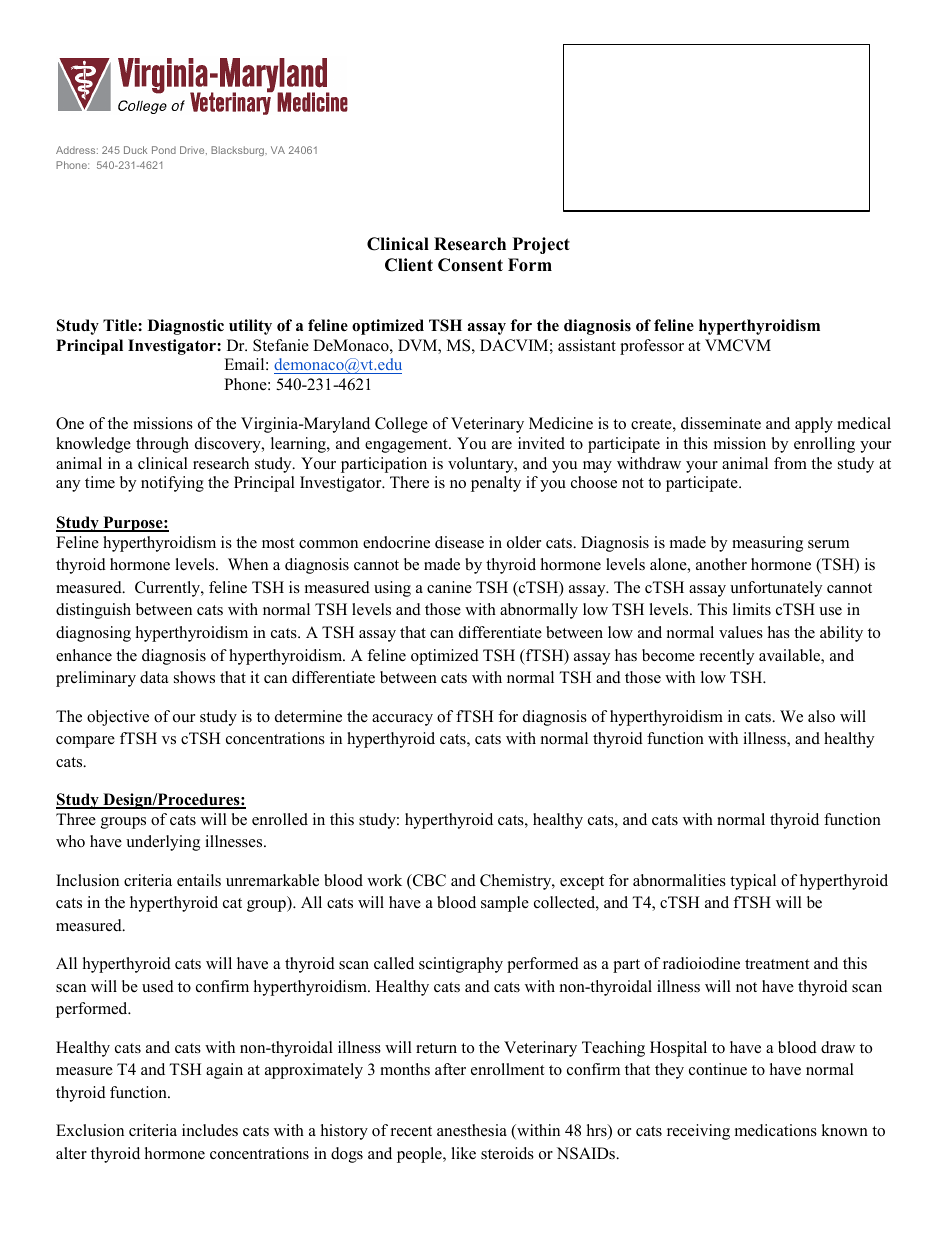  What do you see at coordinates (449, 587) in the image?
I see `canine` at bounding box center [449, 587].
